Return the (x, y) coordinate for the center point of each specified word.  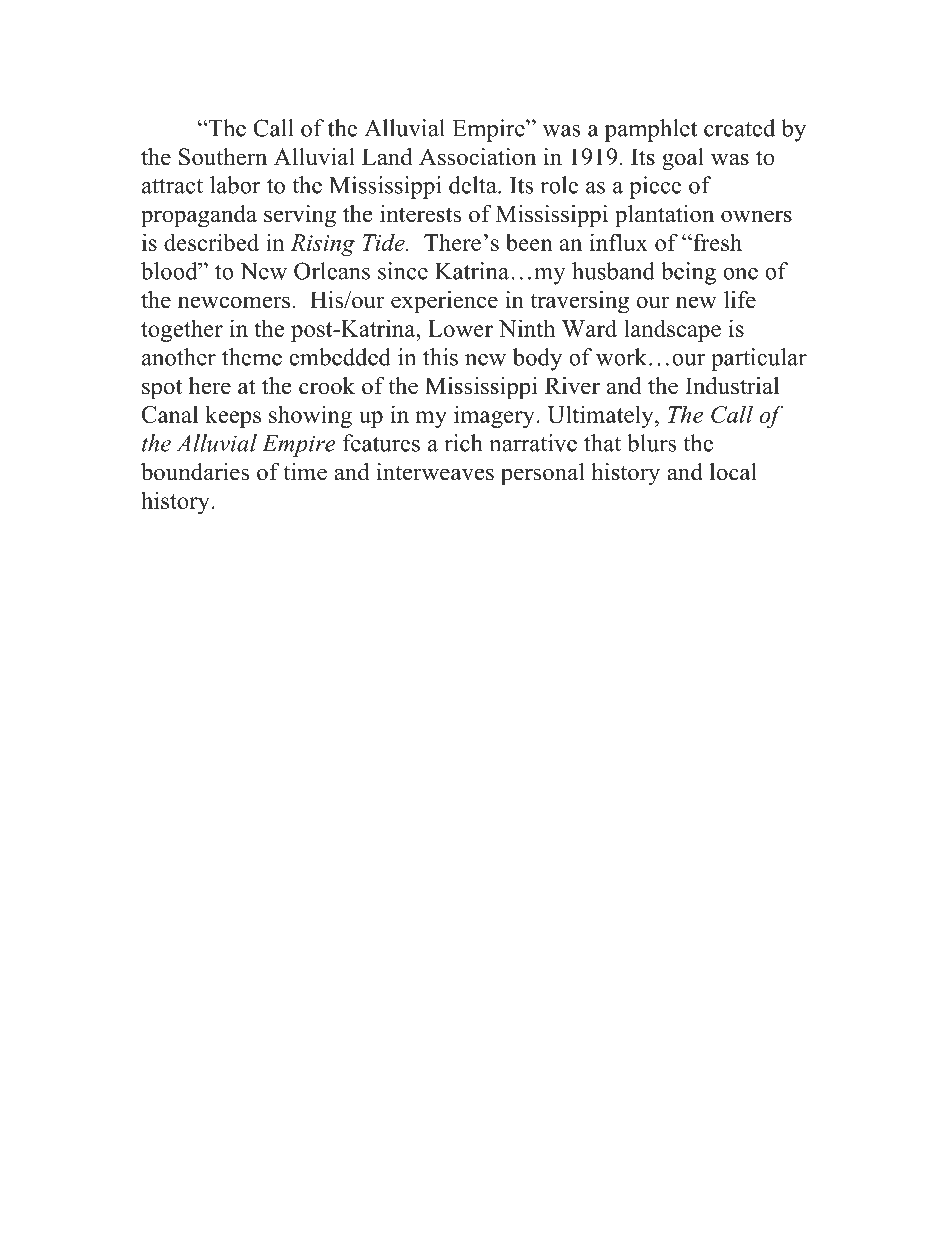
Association (477, 157)
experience (444, 302)
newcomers (234, 302)
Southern (223, 157)
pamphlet (651, 130)
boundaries (195, 472)
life (740, 300)
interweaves (435, 472)
